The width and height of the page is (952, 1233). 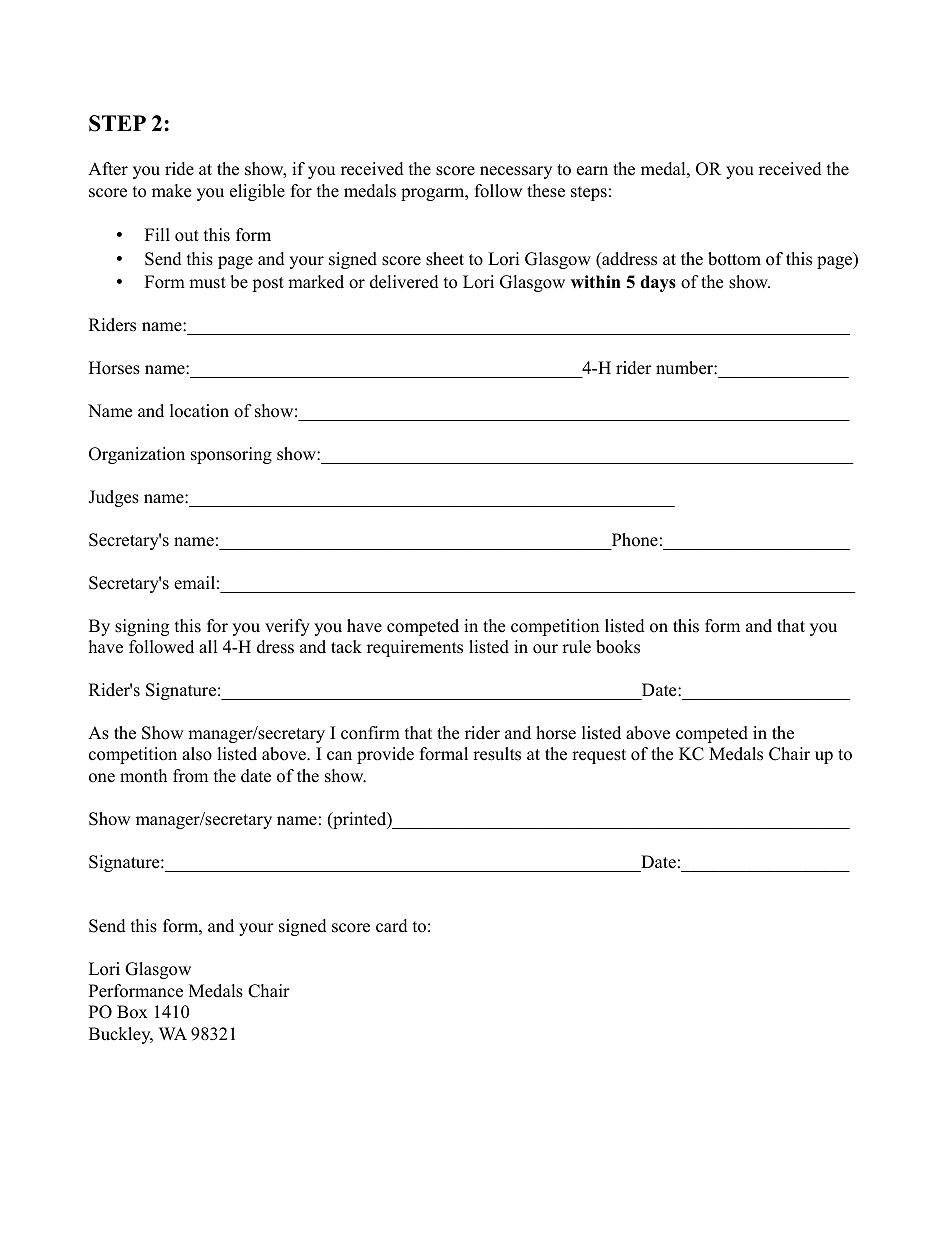 What do you see at coordinates (171, 191) in the page?
I see `make` at bounding box center [171, 191].
